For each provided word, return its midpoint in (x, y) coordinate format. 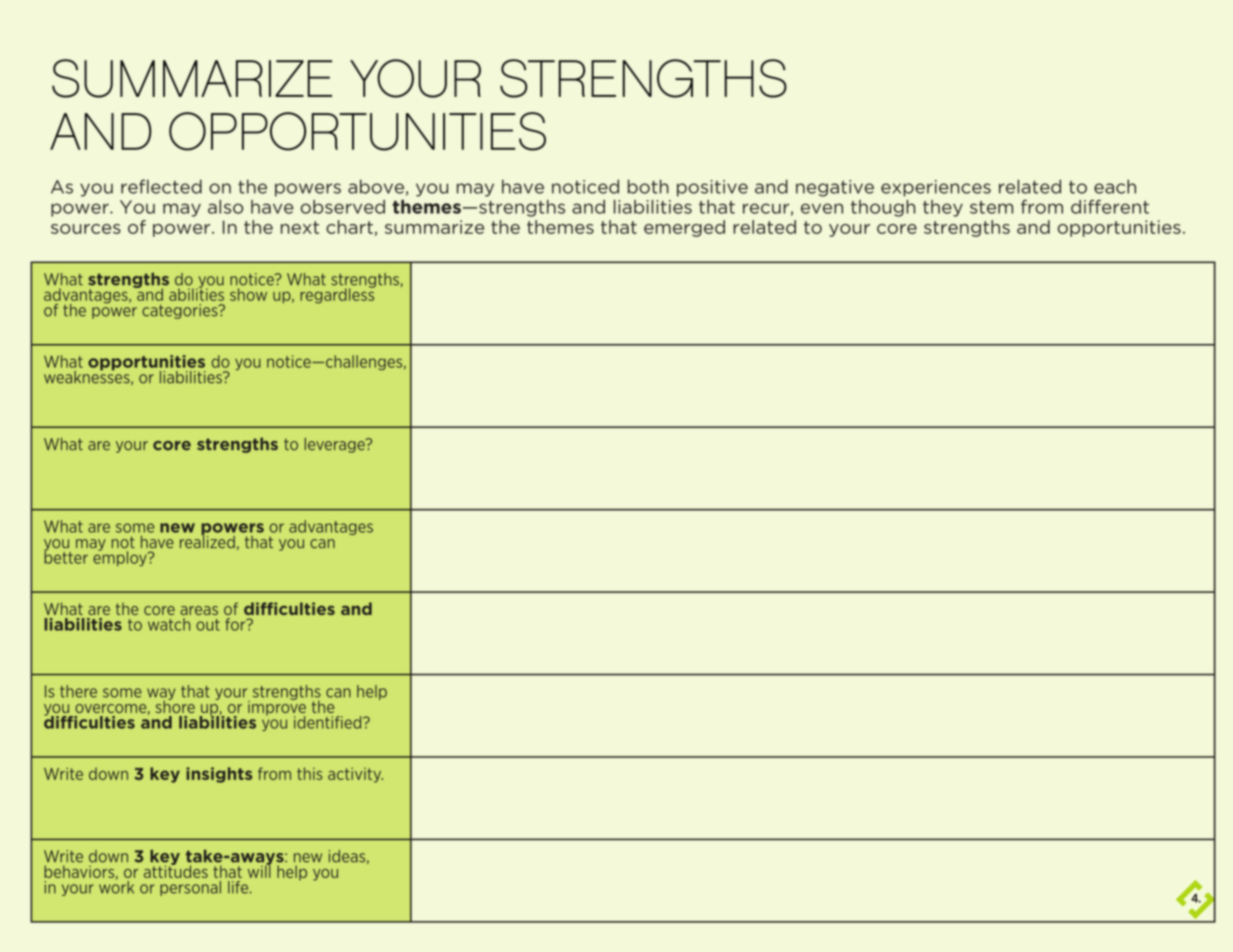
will (259, 870)
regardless (337, 295)
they (943, 208)
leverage (336, 445)
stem (991, 207)
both (648, 186)
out (208, 625)
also (225, 207)
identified (329, 722)
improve (277, 708)
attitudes (176, 870)
